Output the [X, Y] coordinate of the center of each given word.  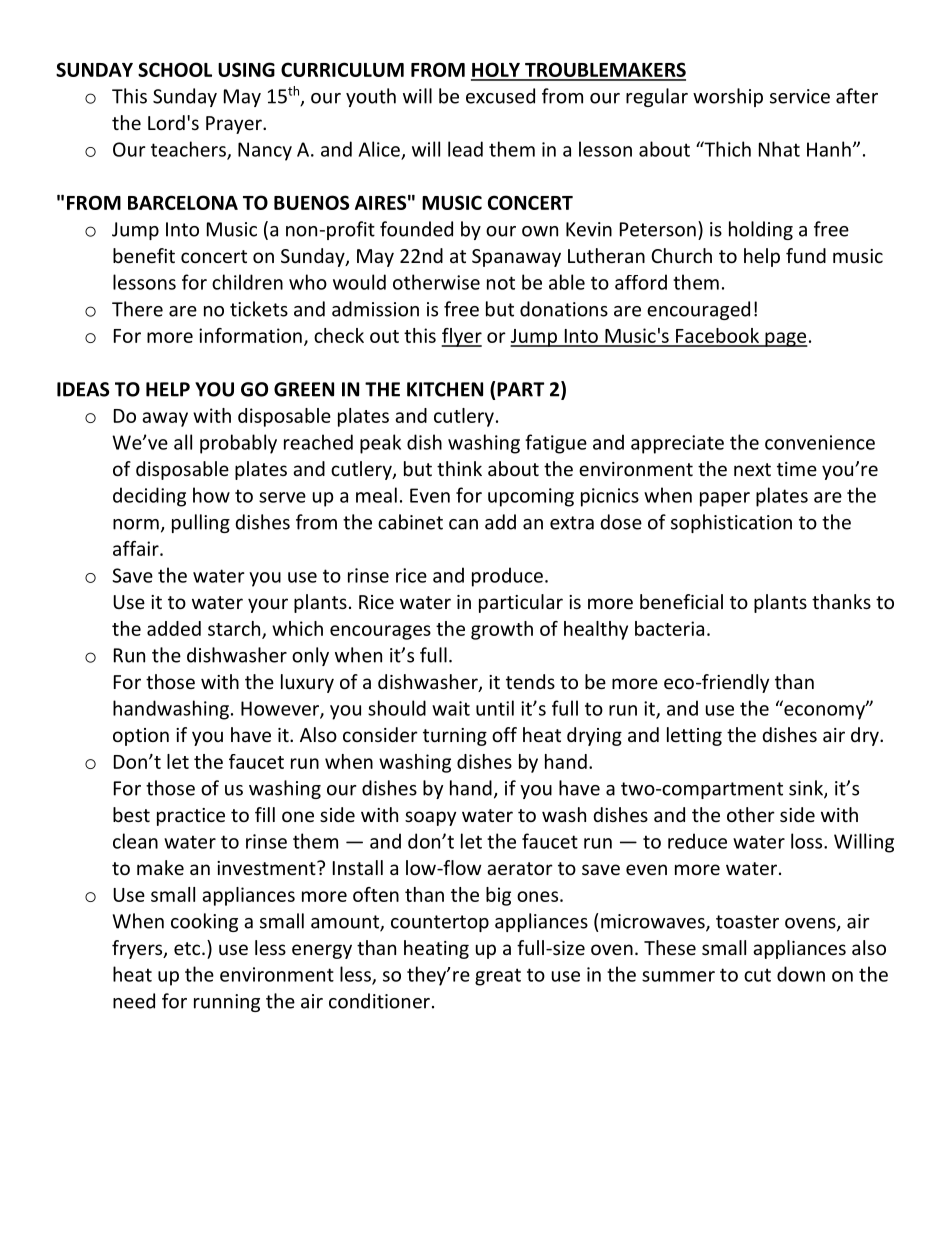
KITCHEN [445, 389]
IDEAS [83, 389]
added [174, 628]
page [785, 339]
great [498, 977]
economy [824, 711]
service [800, 96]
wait [451, 708]
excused [500, 96]
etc [188, 948]
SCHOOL [175, 69]
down [801, 974]
